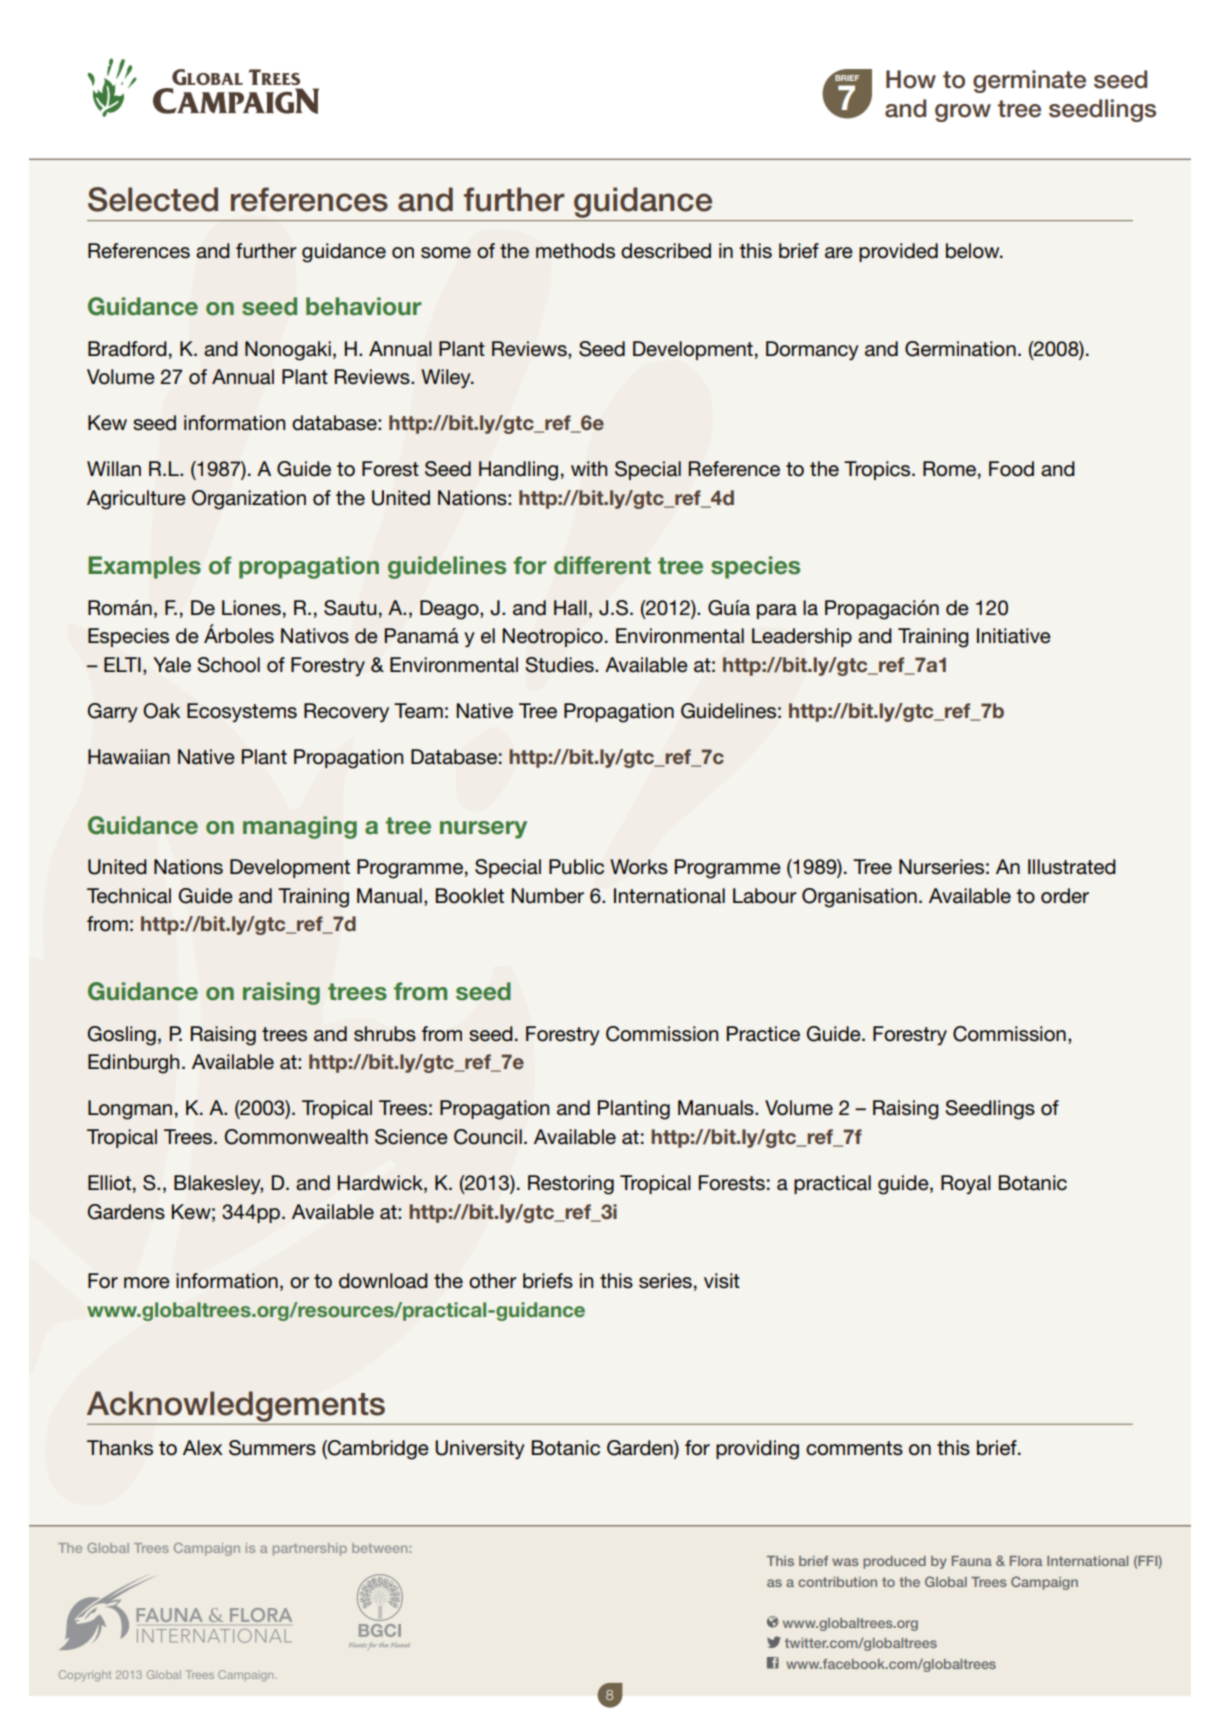 This image has width=1220, height=1725. What do you see at coordinates (153, 199) in the image?
I see `Selected` at bounding box center [153, 199].
